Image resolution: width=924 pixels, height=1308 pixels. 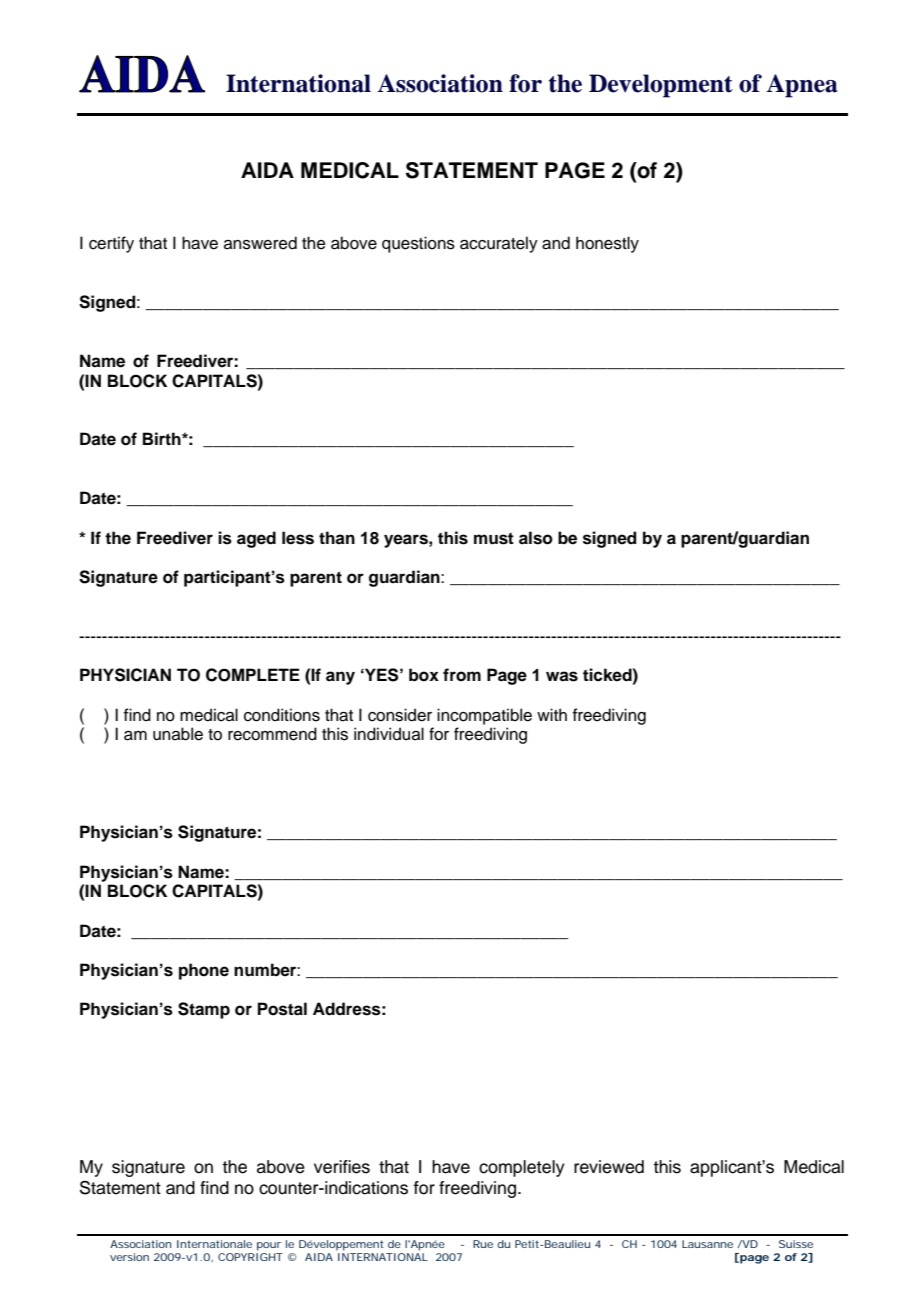 I want to click on COPYRIGHT, so click(x=250, y=1257).
